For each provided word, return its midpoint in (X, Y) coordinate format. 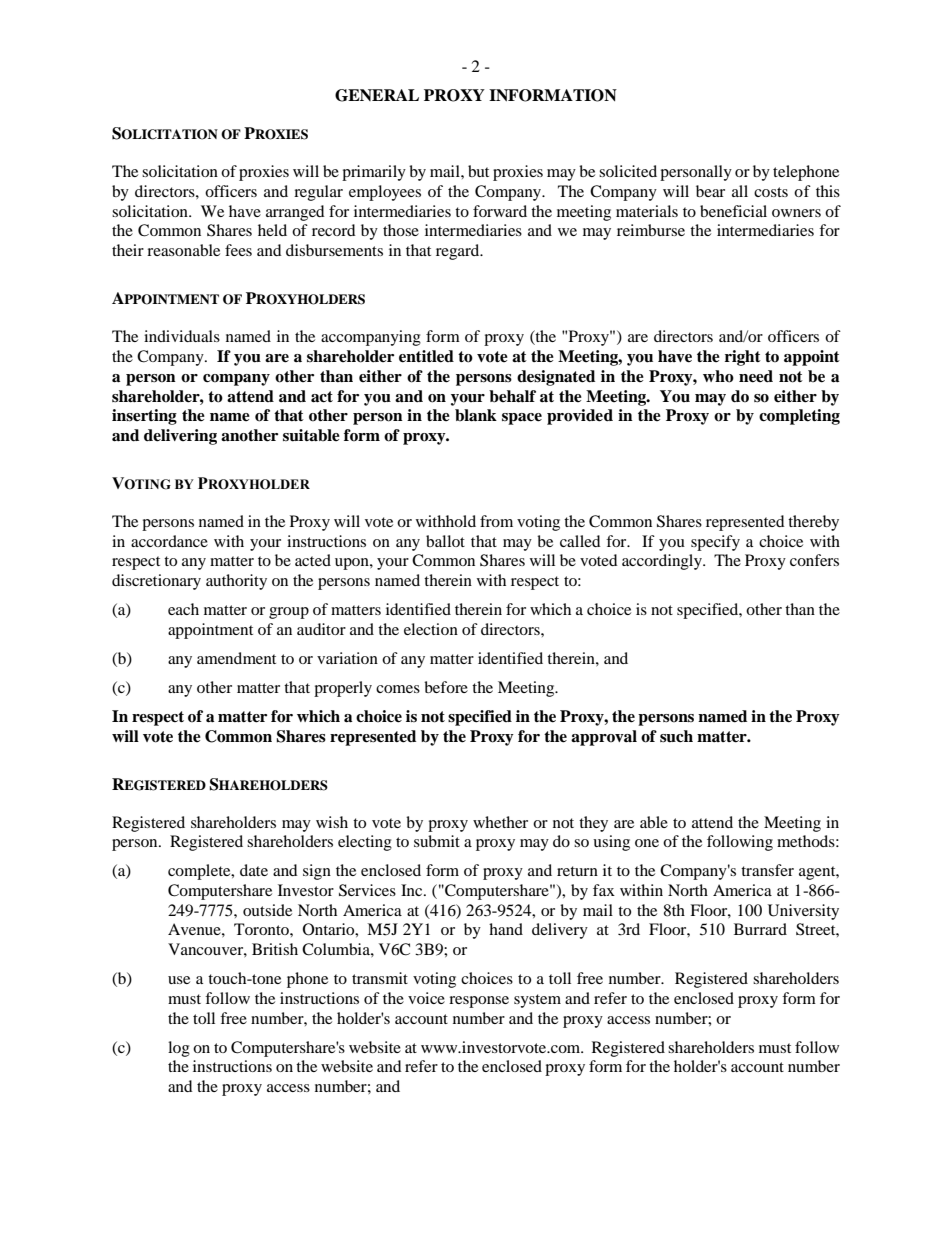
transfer (767, 870)
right (743, 358)
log (179, 1049)
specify (715, 543)
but (478, 171)
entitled (426, 356)
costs (771, 192)
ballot (445, 541)
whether (500, 822)
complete (200, 872)
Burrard (760, 929)
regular (318, 193)
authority (236, 582)
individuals (182, 336)
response (479, 1002)
